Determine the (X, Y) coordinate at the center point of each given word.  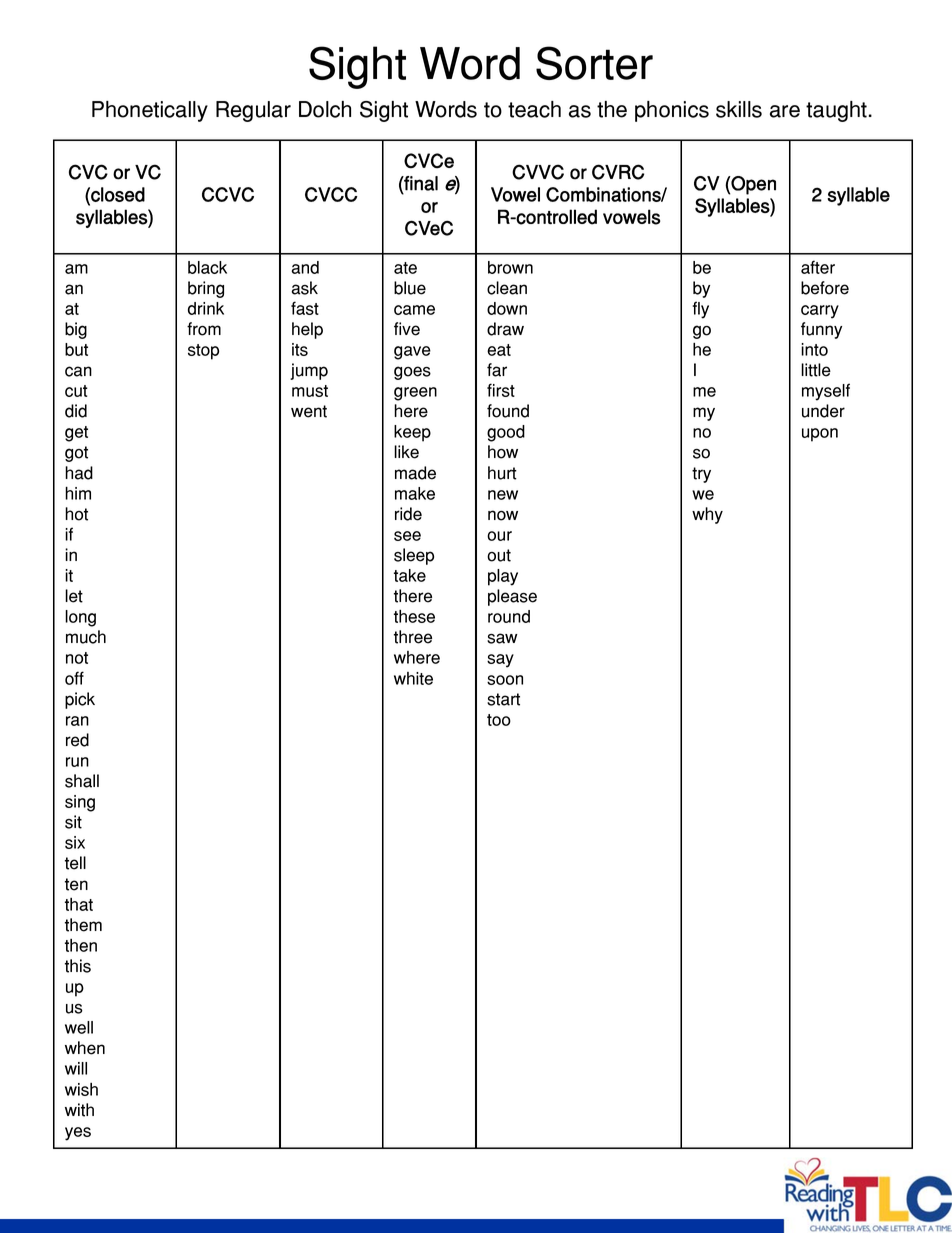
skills (739, 109)
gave (412, 353)
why (707, 515)
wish (81, 1089)
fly (701, 310)
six (75, 842)
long (80, 618)
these (414, 616)
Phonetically (150, 111)
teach (534, 109)
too (499, 720)
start (503, 699)
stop (203, 352)
